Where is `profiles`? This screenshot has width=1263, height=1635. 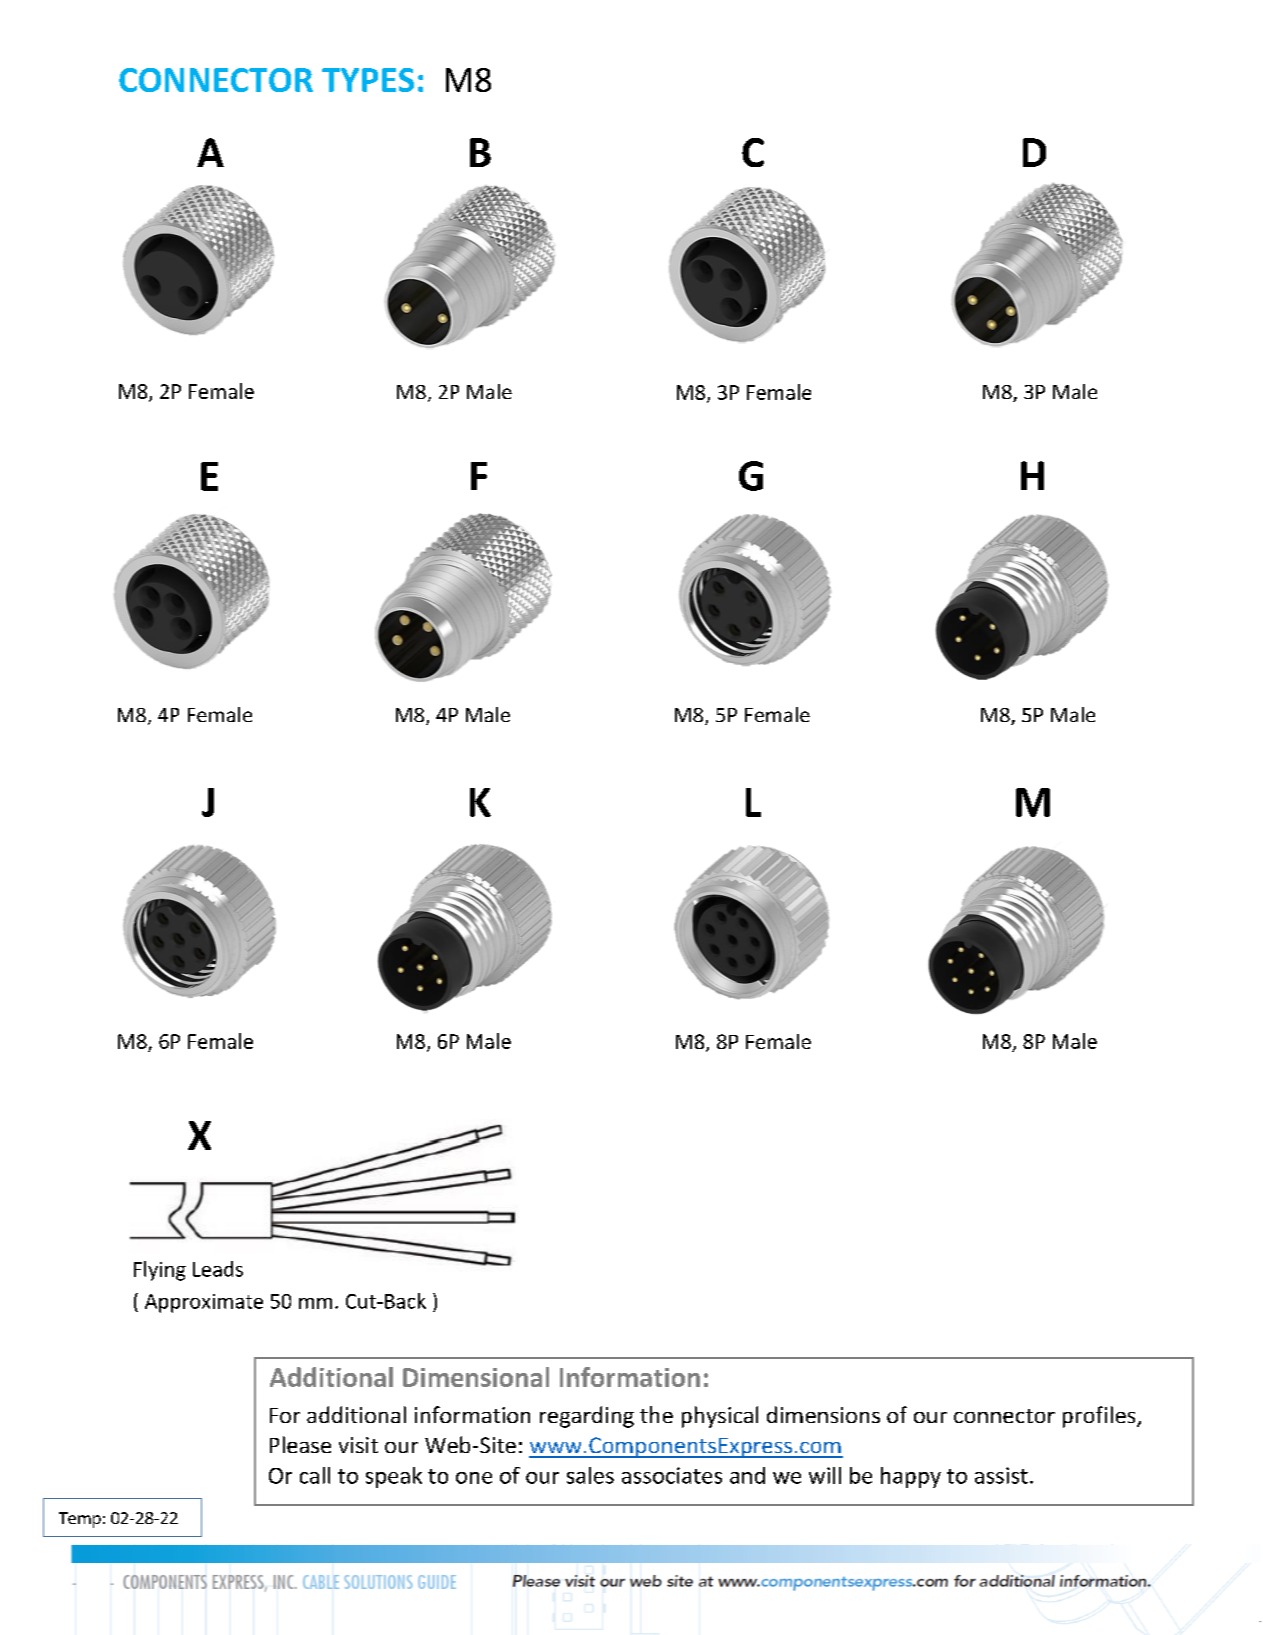 profiles is located at coordinates (1100, 1417).
